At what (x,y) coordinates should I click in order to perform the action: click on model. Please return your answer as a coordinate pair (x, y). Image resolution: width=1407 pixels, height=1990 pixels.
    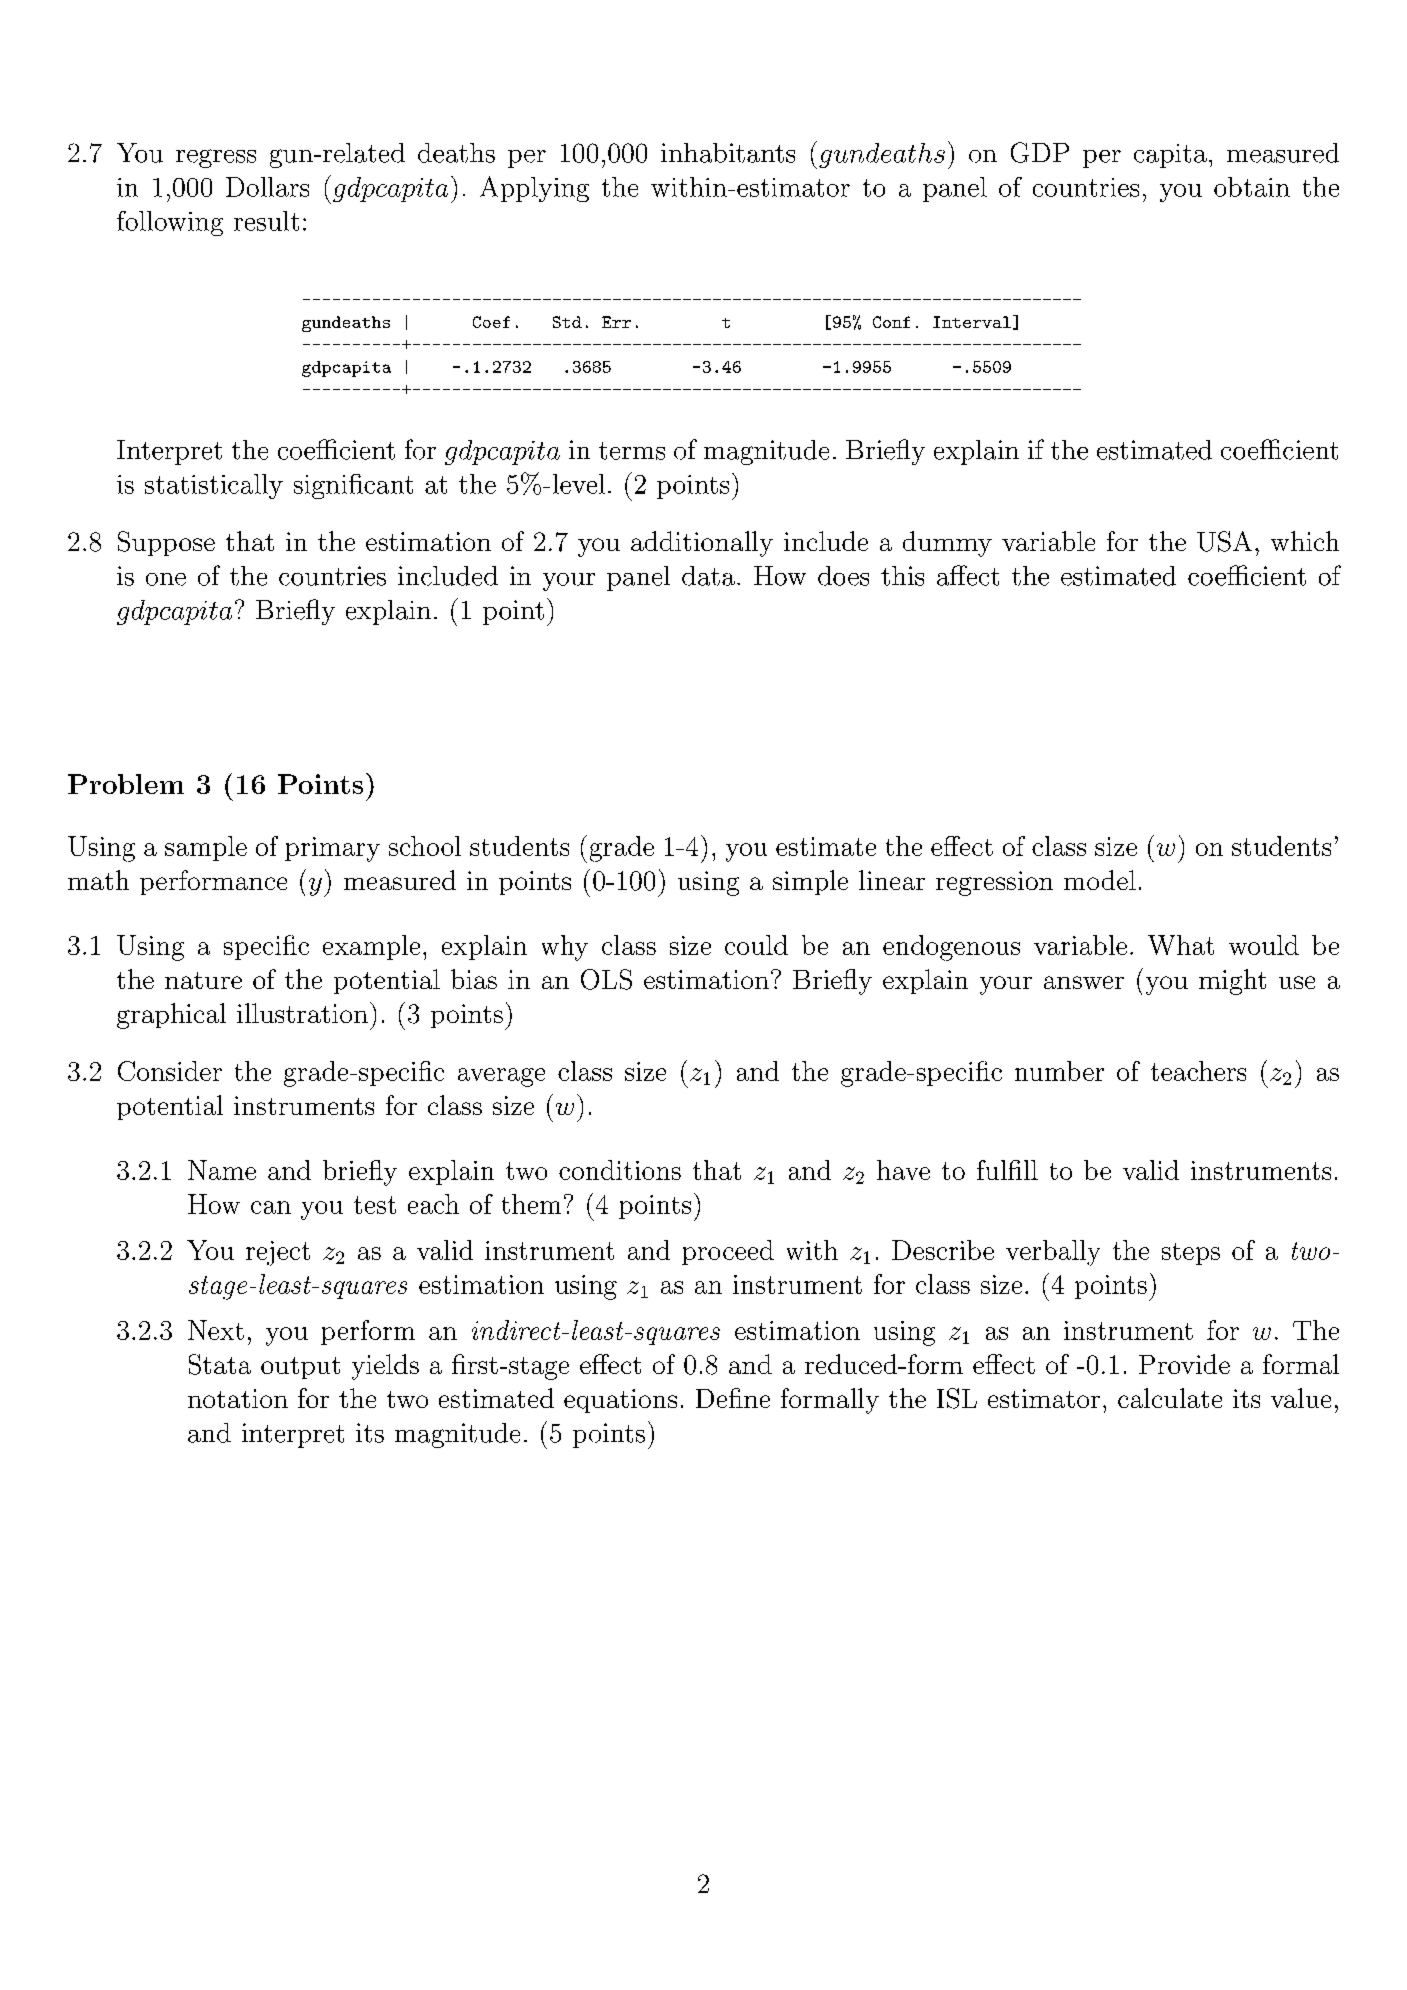
    Looking at the image, I should click on (1100, 880).
